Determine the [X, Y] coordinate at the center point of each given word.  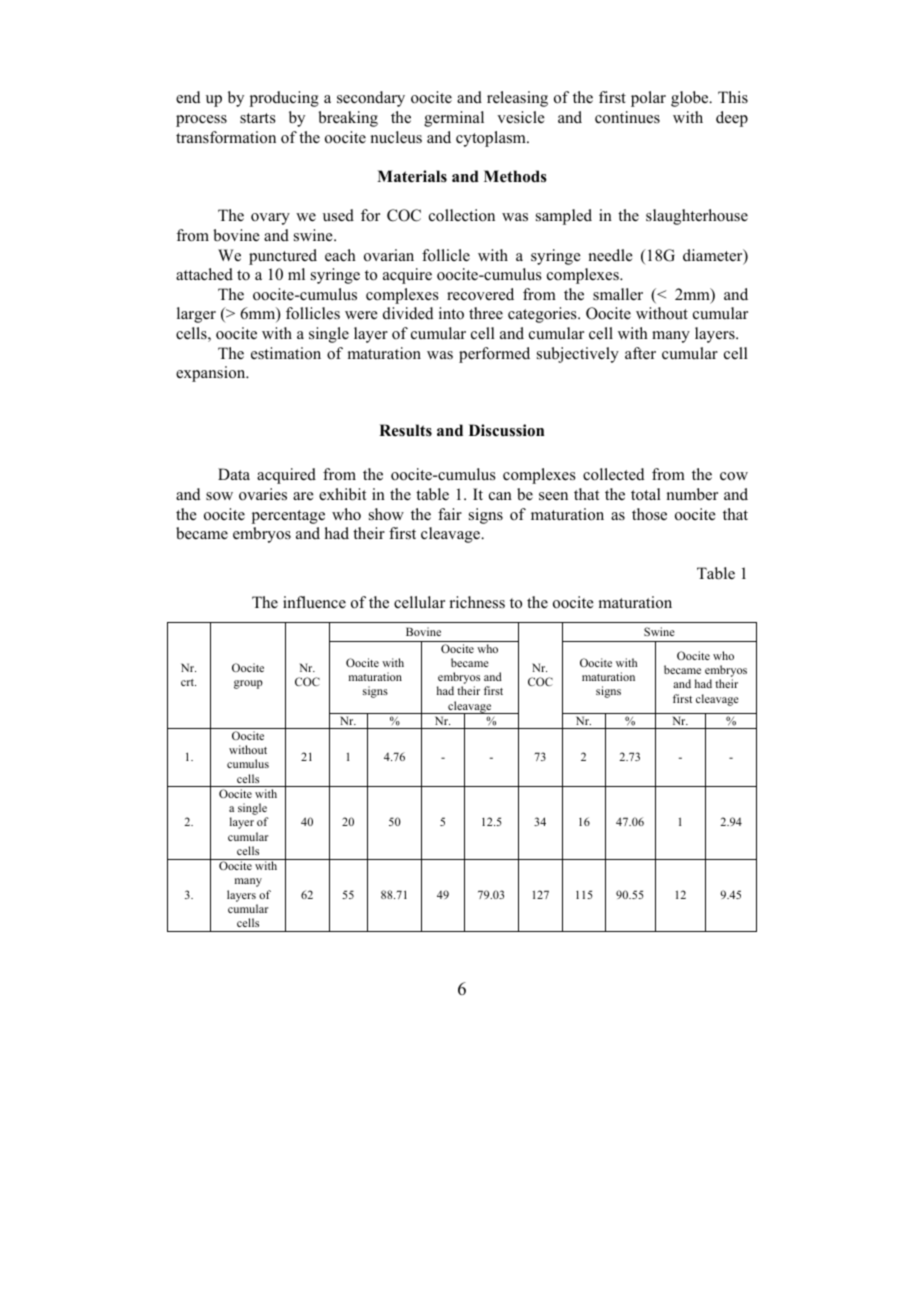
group [248, 684]
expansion [212, 374]
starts [258, 118]
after [640, 353]
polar [648, 99]
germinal [454, 119]
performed [494, 355]
